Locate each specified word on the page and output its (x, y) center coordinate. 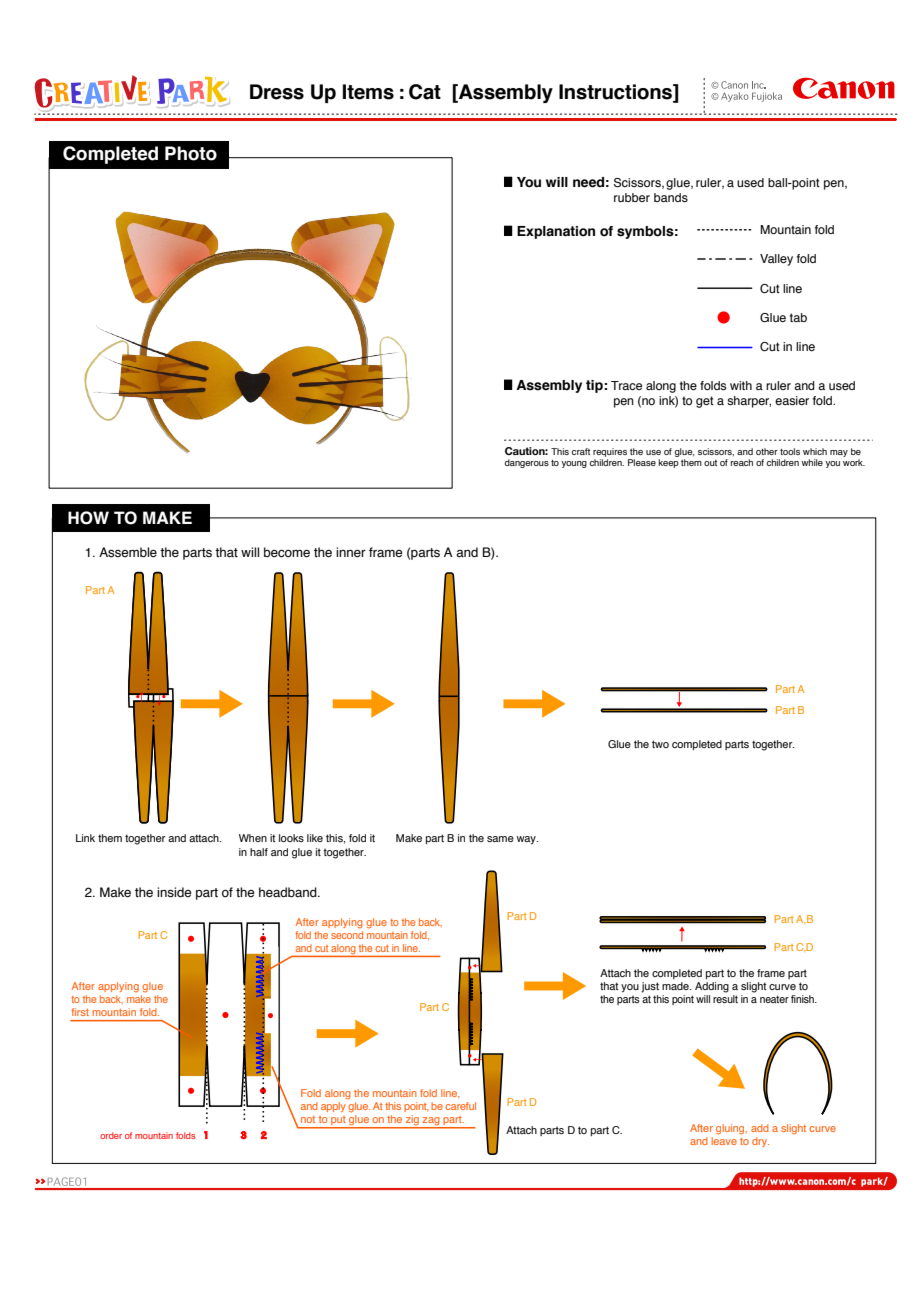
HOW (88, 518)
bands (671, 197)
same (500, 839)
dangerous (527, 463)
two (660, 744)
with (741, 385)
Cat (425, 92)
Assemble (128, 552)
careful (460, 1106)
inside (174, 892)
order (111, 1135)
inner (351, 552)
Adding (712, 987)
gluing (731, 1129)
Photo (191, 153)
